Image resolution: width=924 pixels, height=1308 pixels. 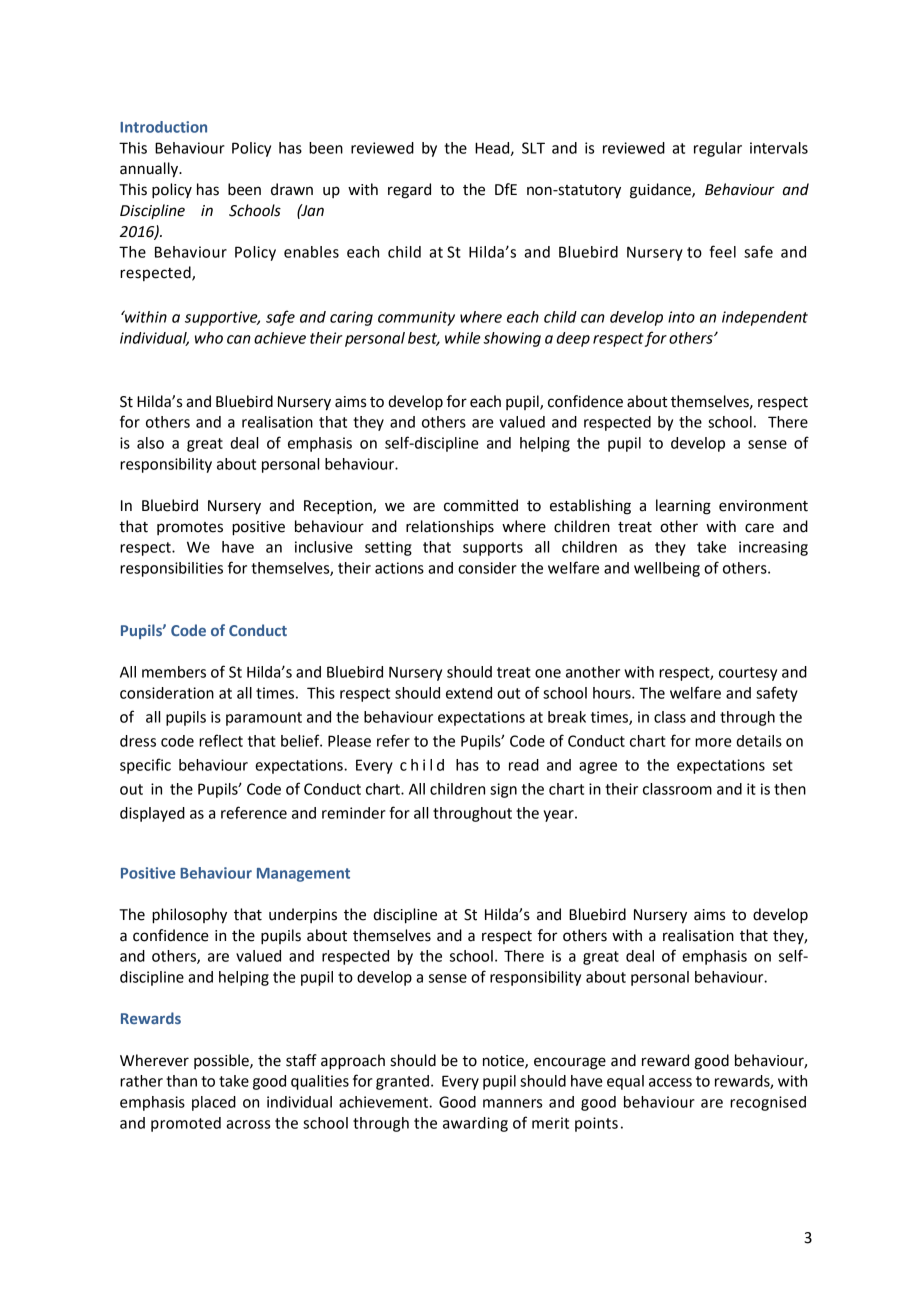 I want to click on placed, so click(x=214, y=1103).
